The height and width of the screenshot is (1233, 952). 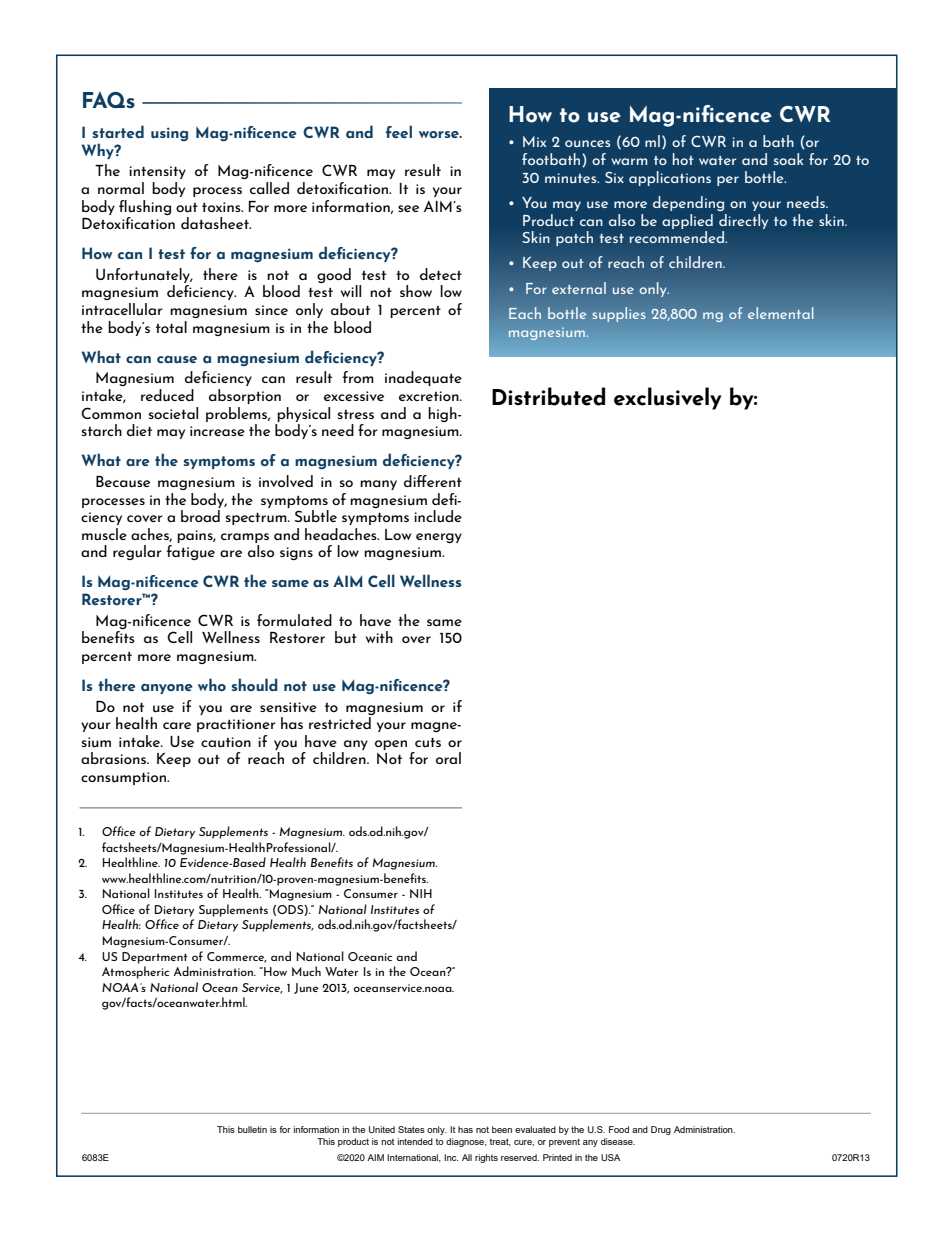 What do you see at coordinates (157, 172) in the screenshot?
I see `intensity` at bounding box center [157, 172].
